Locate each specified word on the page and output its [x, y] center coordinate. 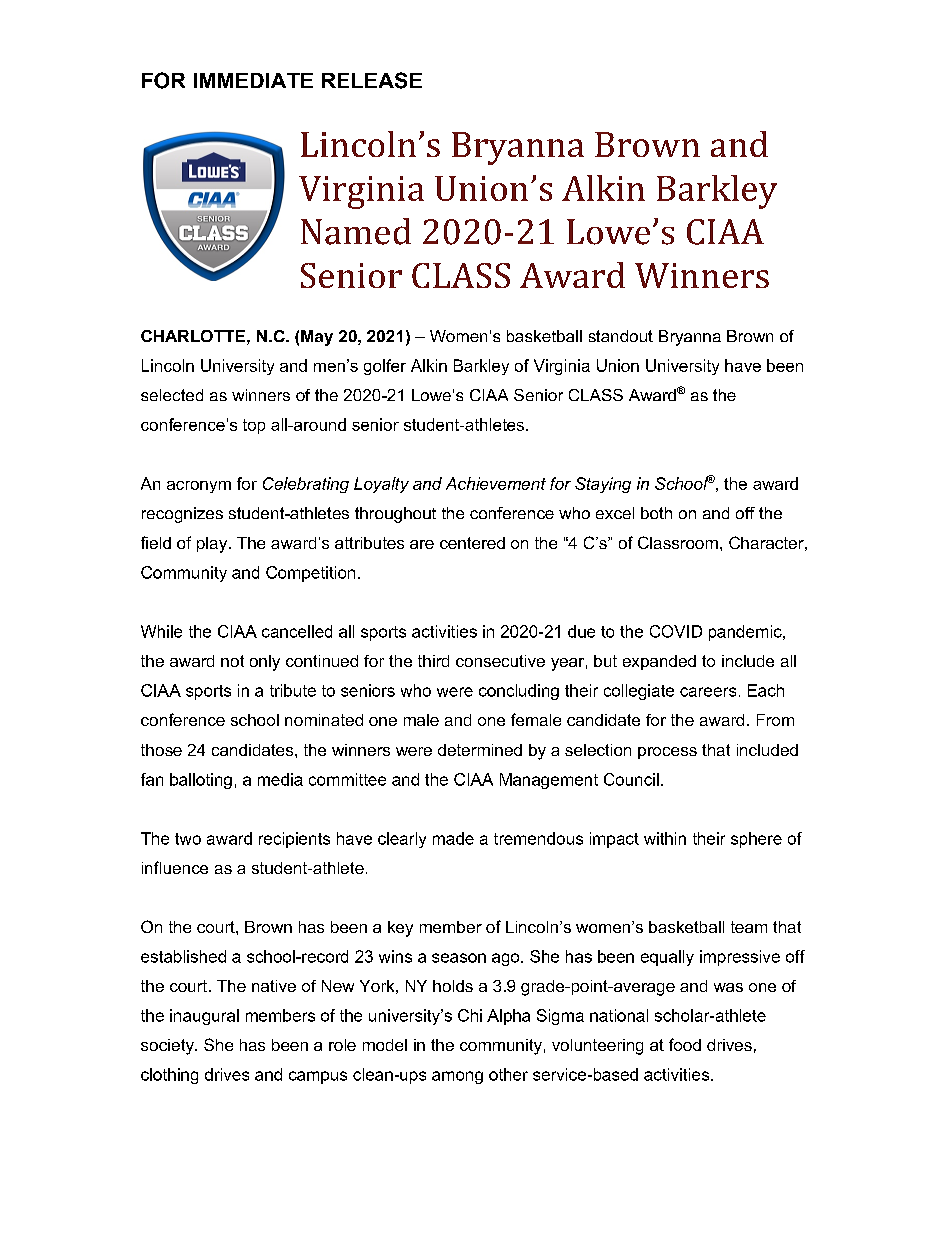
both [656, 513]
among [457, 1077]
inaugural [204, 1017]
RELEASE [372, 80]
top [254, 426]
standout [621, 336]
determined [480, 750]
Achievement [496, 483]
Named [356, 231]
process [667, 753]
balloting [201, 781]
